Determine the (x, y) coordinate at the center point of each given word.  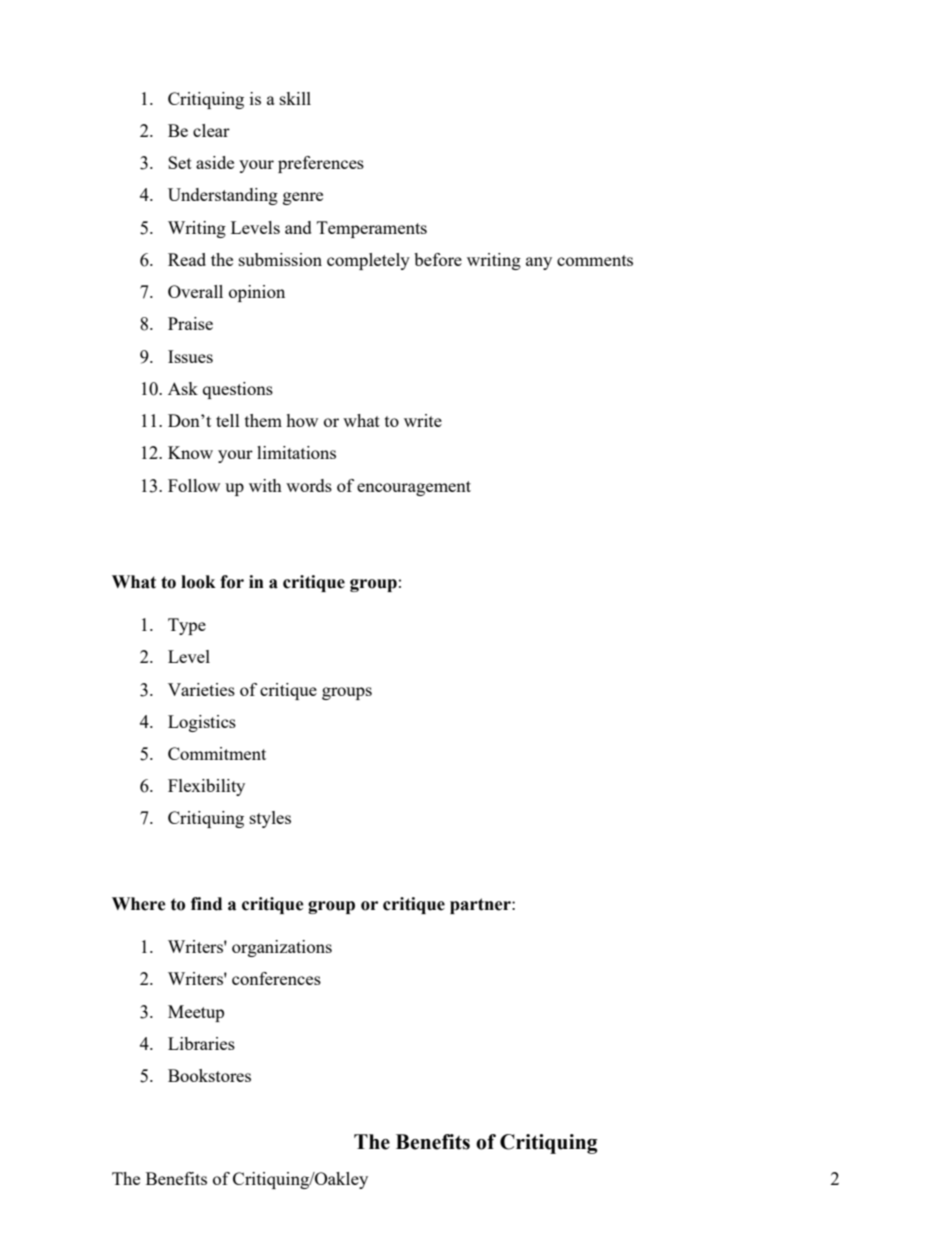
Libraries (201, 1043)
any (539, 263)
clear (211, 130)
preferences (321, 164)
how (302, 420)
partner (481, 906)
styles (270, 819)
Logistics (202, 723)
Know (190, 452)
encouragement (414, 488)
